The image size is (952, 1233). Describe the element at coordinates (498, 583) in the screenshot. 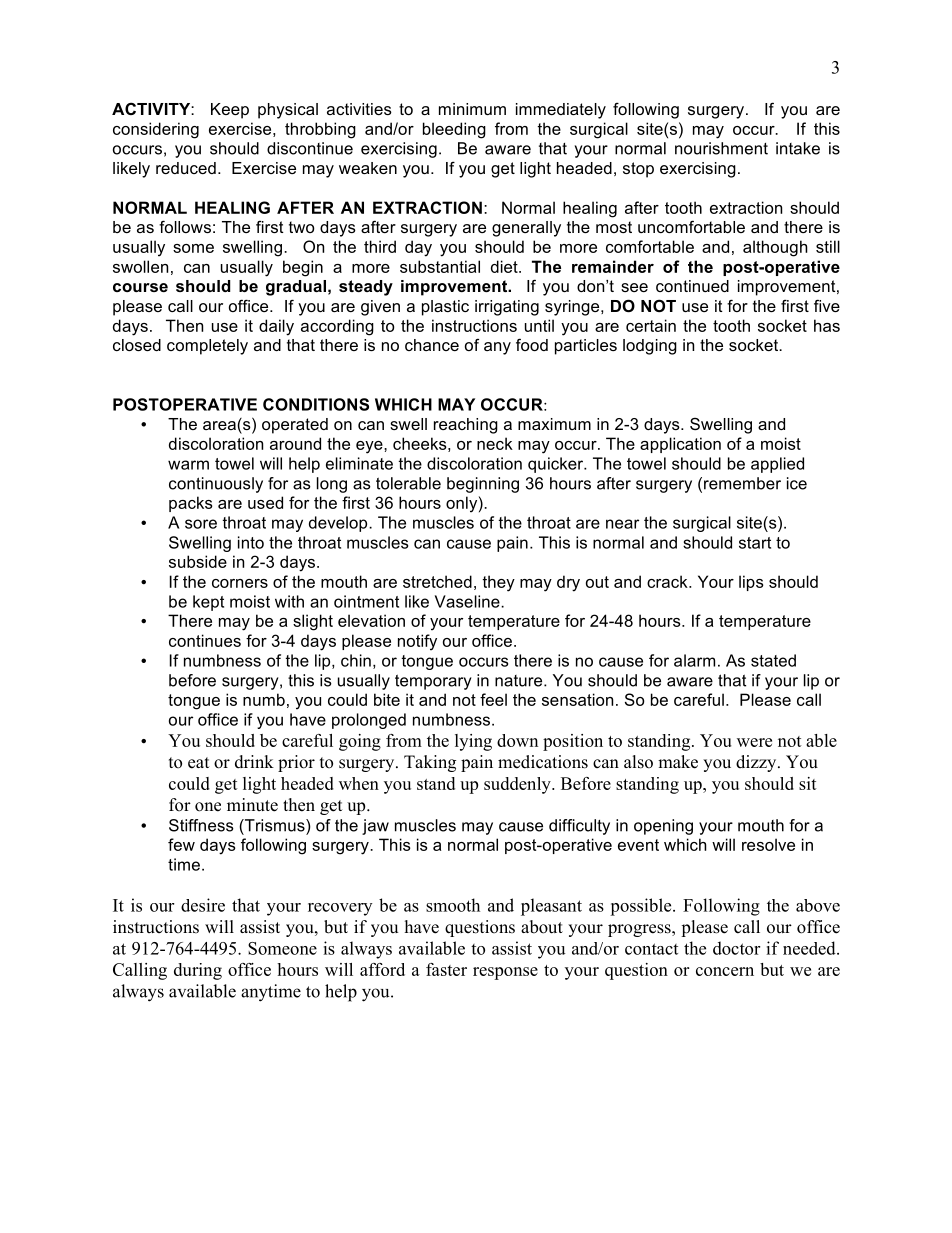

I see `they` at that location.
